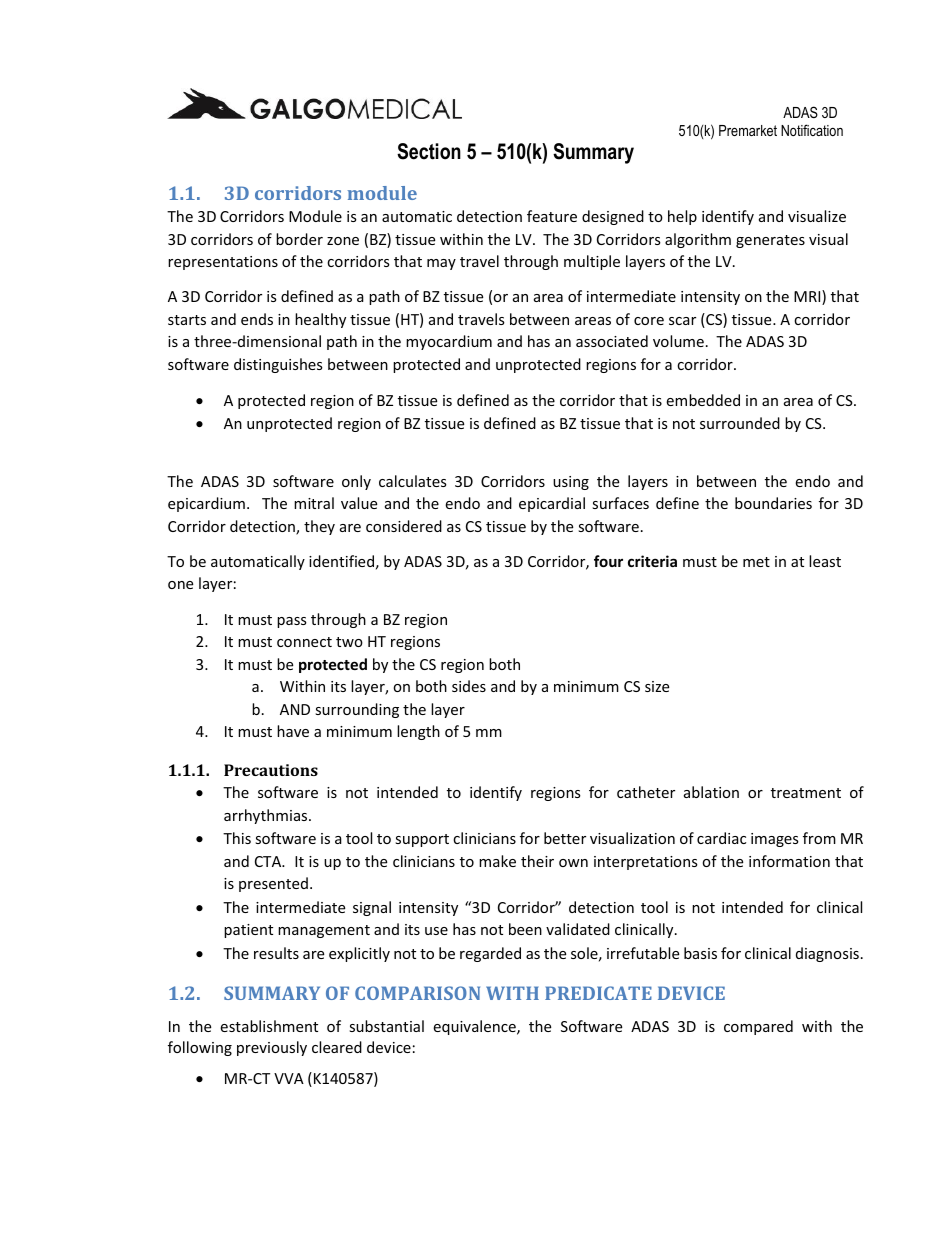 The image size is (952, 1233). What do you see at coordinates (304, 642) in the document?
I see `connect` at bounding box center [304, 642].
